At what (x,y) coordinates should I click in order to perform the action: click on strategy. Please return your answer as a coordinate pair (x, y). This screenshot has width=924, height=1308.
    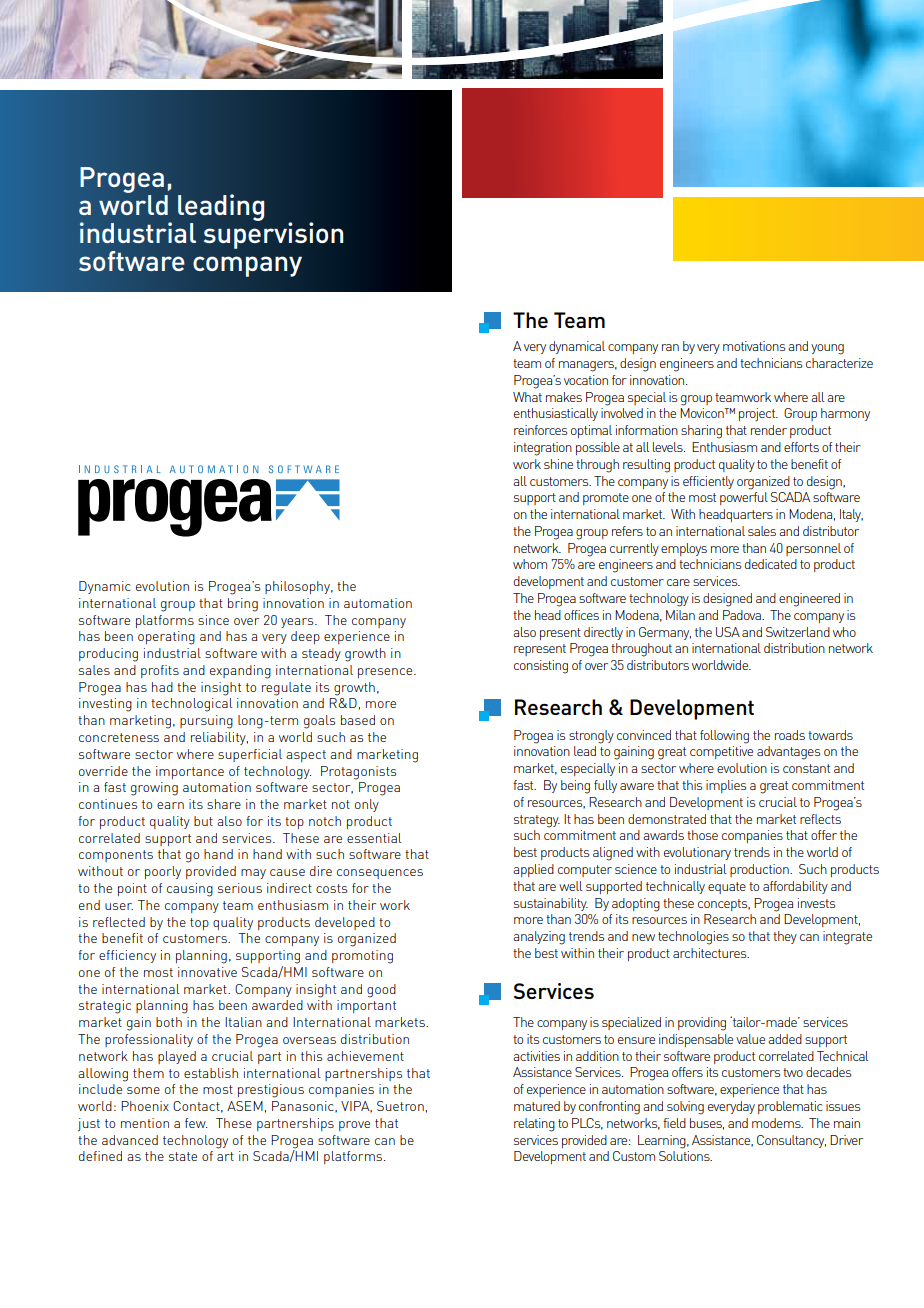
    Looking at the image, I should click on (537, 821).
